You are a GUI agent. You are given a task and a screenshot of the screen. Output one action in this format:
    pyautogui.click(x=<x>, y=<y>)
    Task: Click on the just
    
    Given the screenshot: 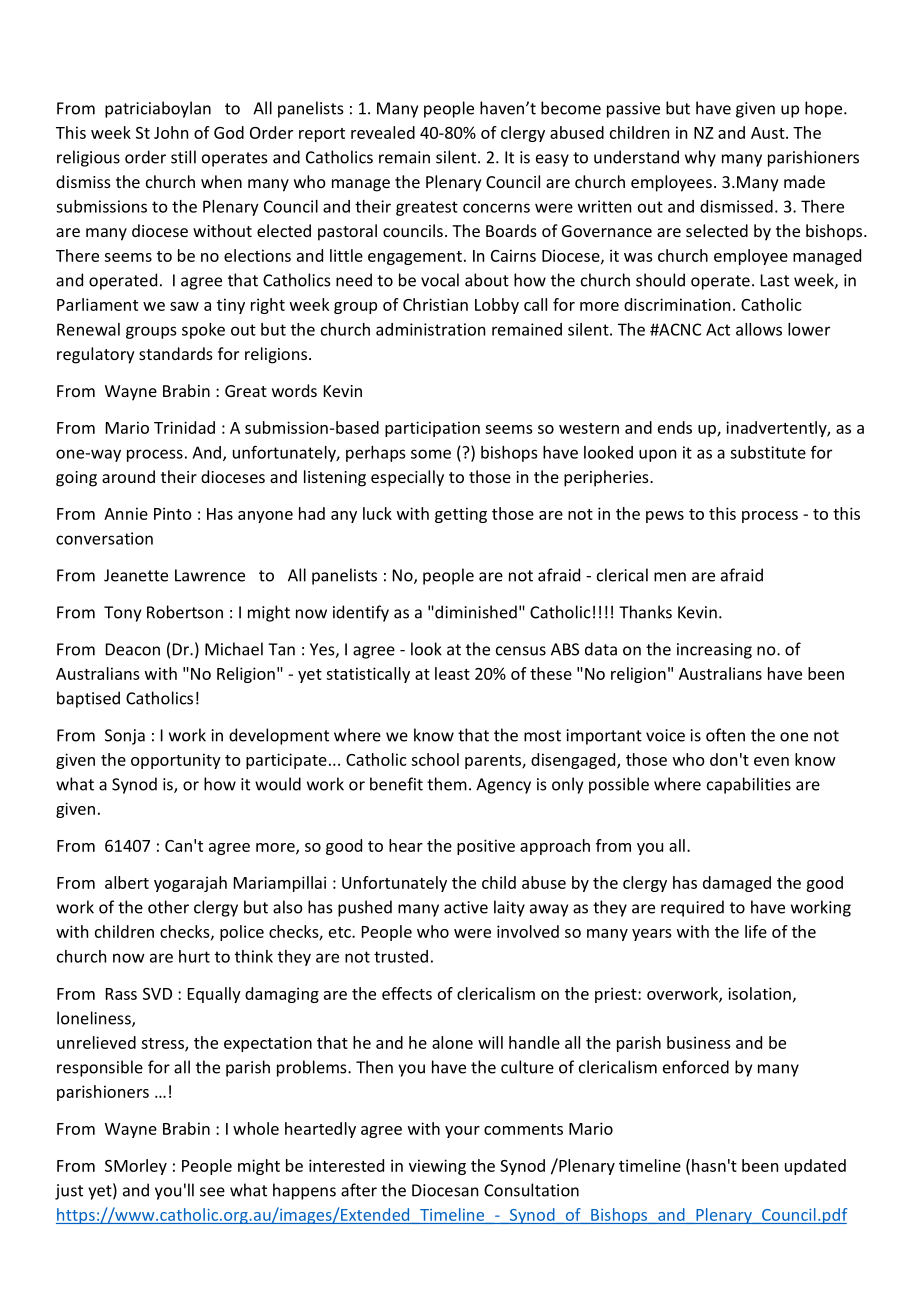 What is the action you would take?
    pyautogui.click(x=69, y=1192)
